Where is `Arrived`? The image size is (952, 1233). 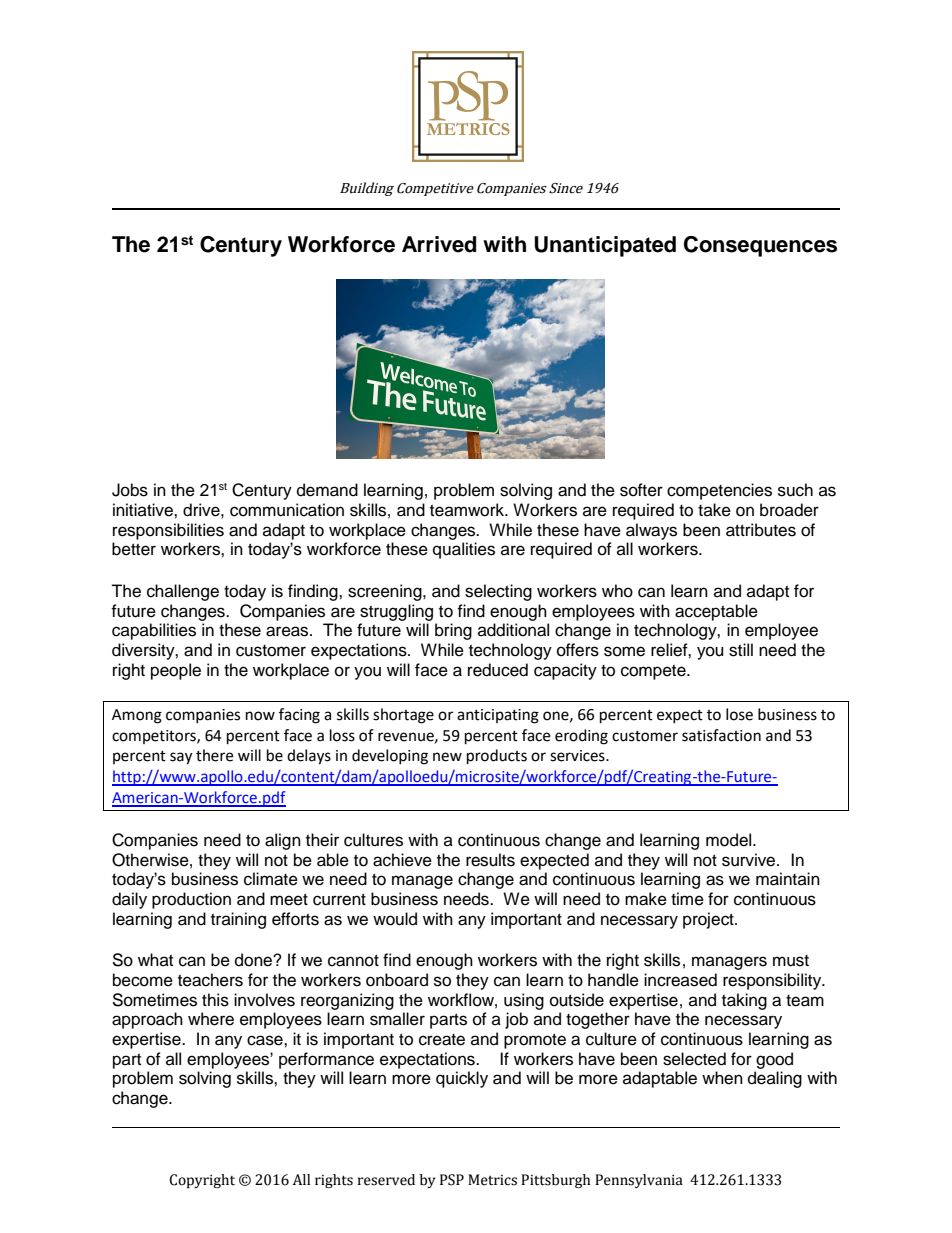 Arrived is located at coordinates (439, 244).
